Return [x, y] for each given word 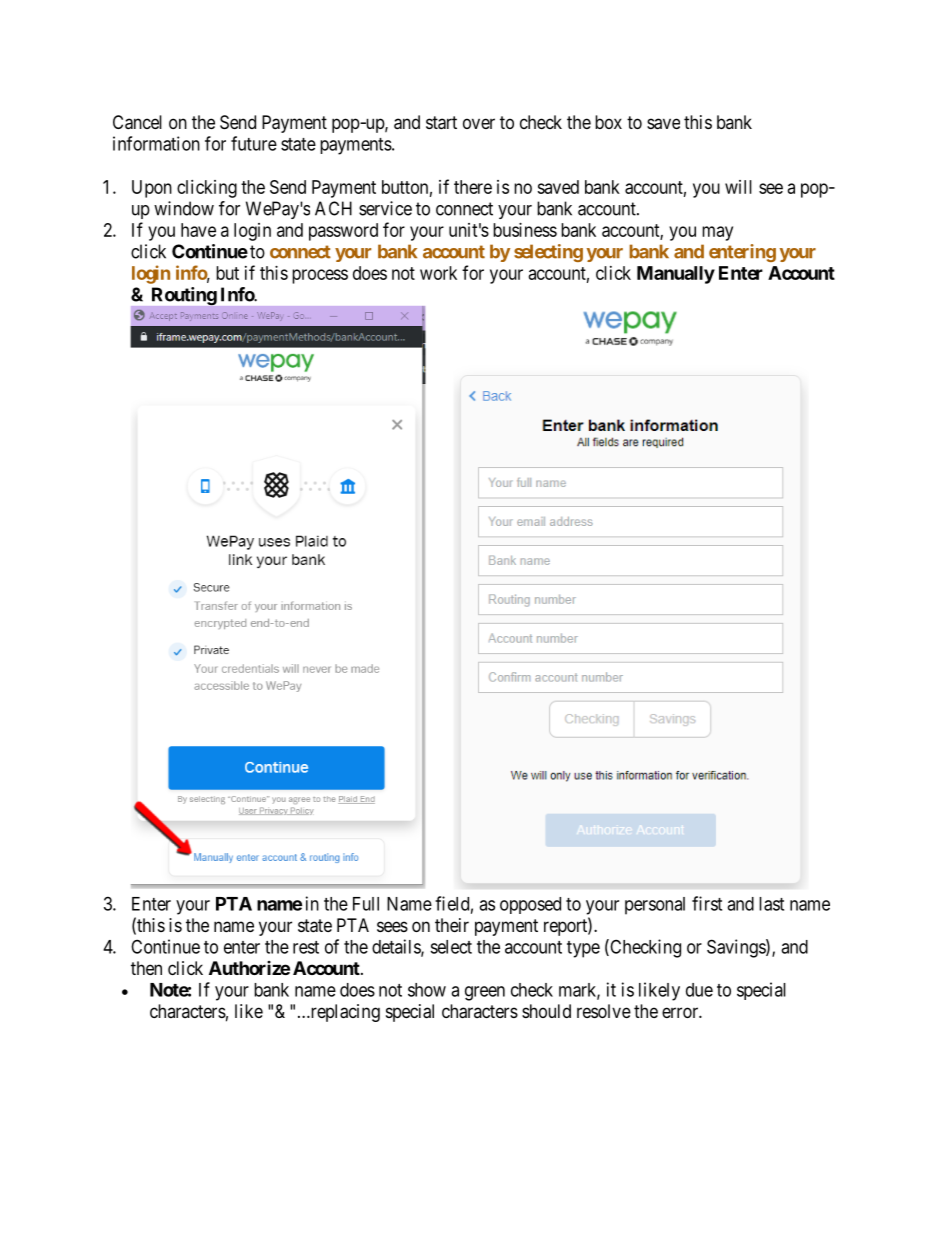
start [441, 123]
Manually [676, 275]
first [707, 903]
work [438, 273]
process [320, 276]
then [146, 968]
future [254, 143]
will [738, 187]
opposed [530, 905]
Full [366, 904]
